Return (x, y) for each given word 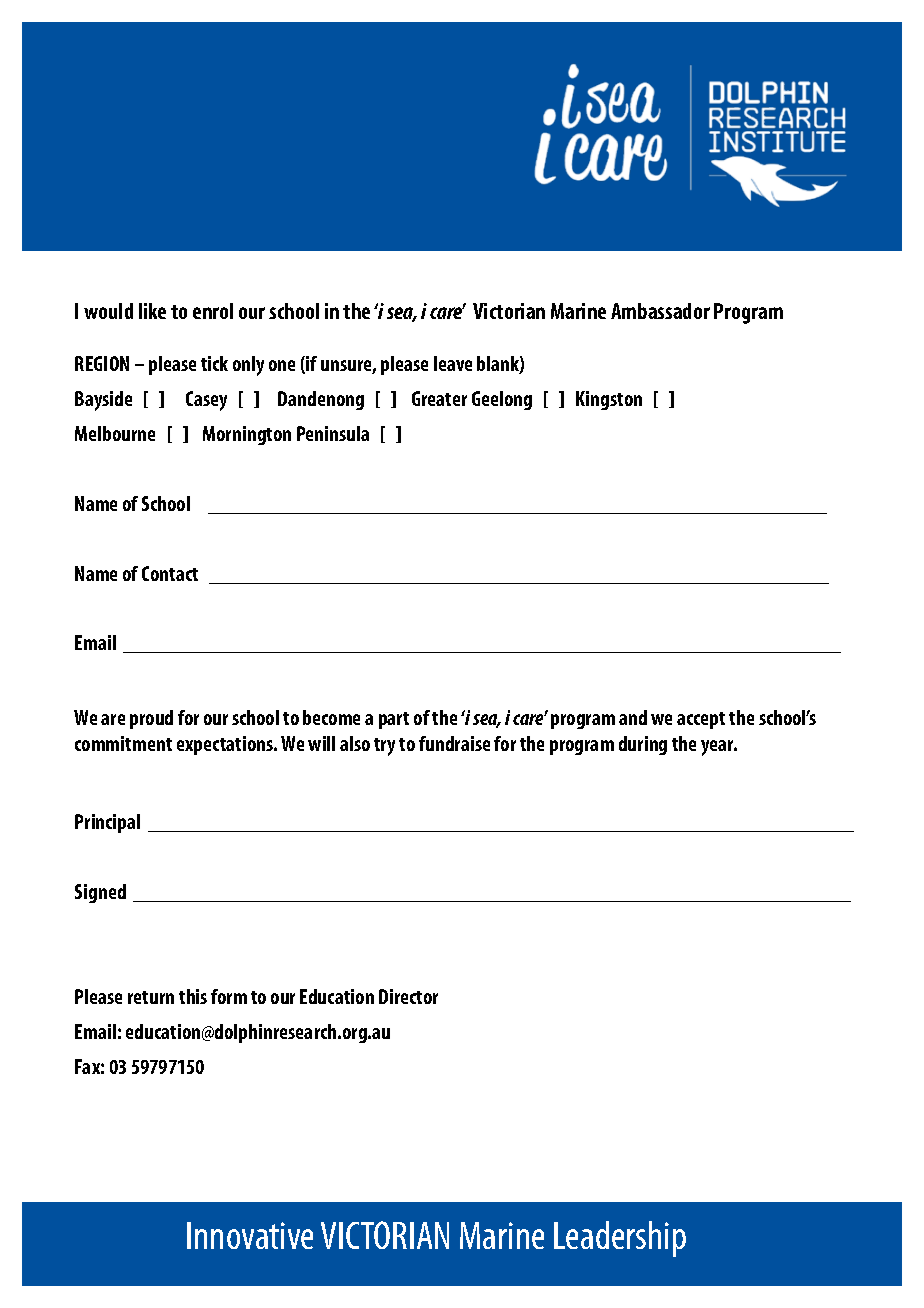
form (229, 996)
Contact (170, 573)
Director (408, 996)
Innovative (250, 1235)
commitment (123, 743)
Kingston (609, 400)
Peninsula (333, 433)
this (193, 996)
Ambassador (660, 311)
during (643, 745)
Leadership (620, 1239)
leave (453, 363)
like (152, 311)
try (384, 747)
